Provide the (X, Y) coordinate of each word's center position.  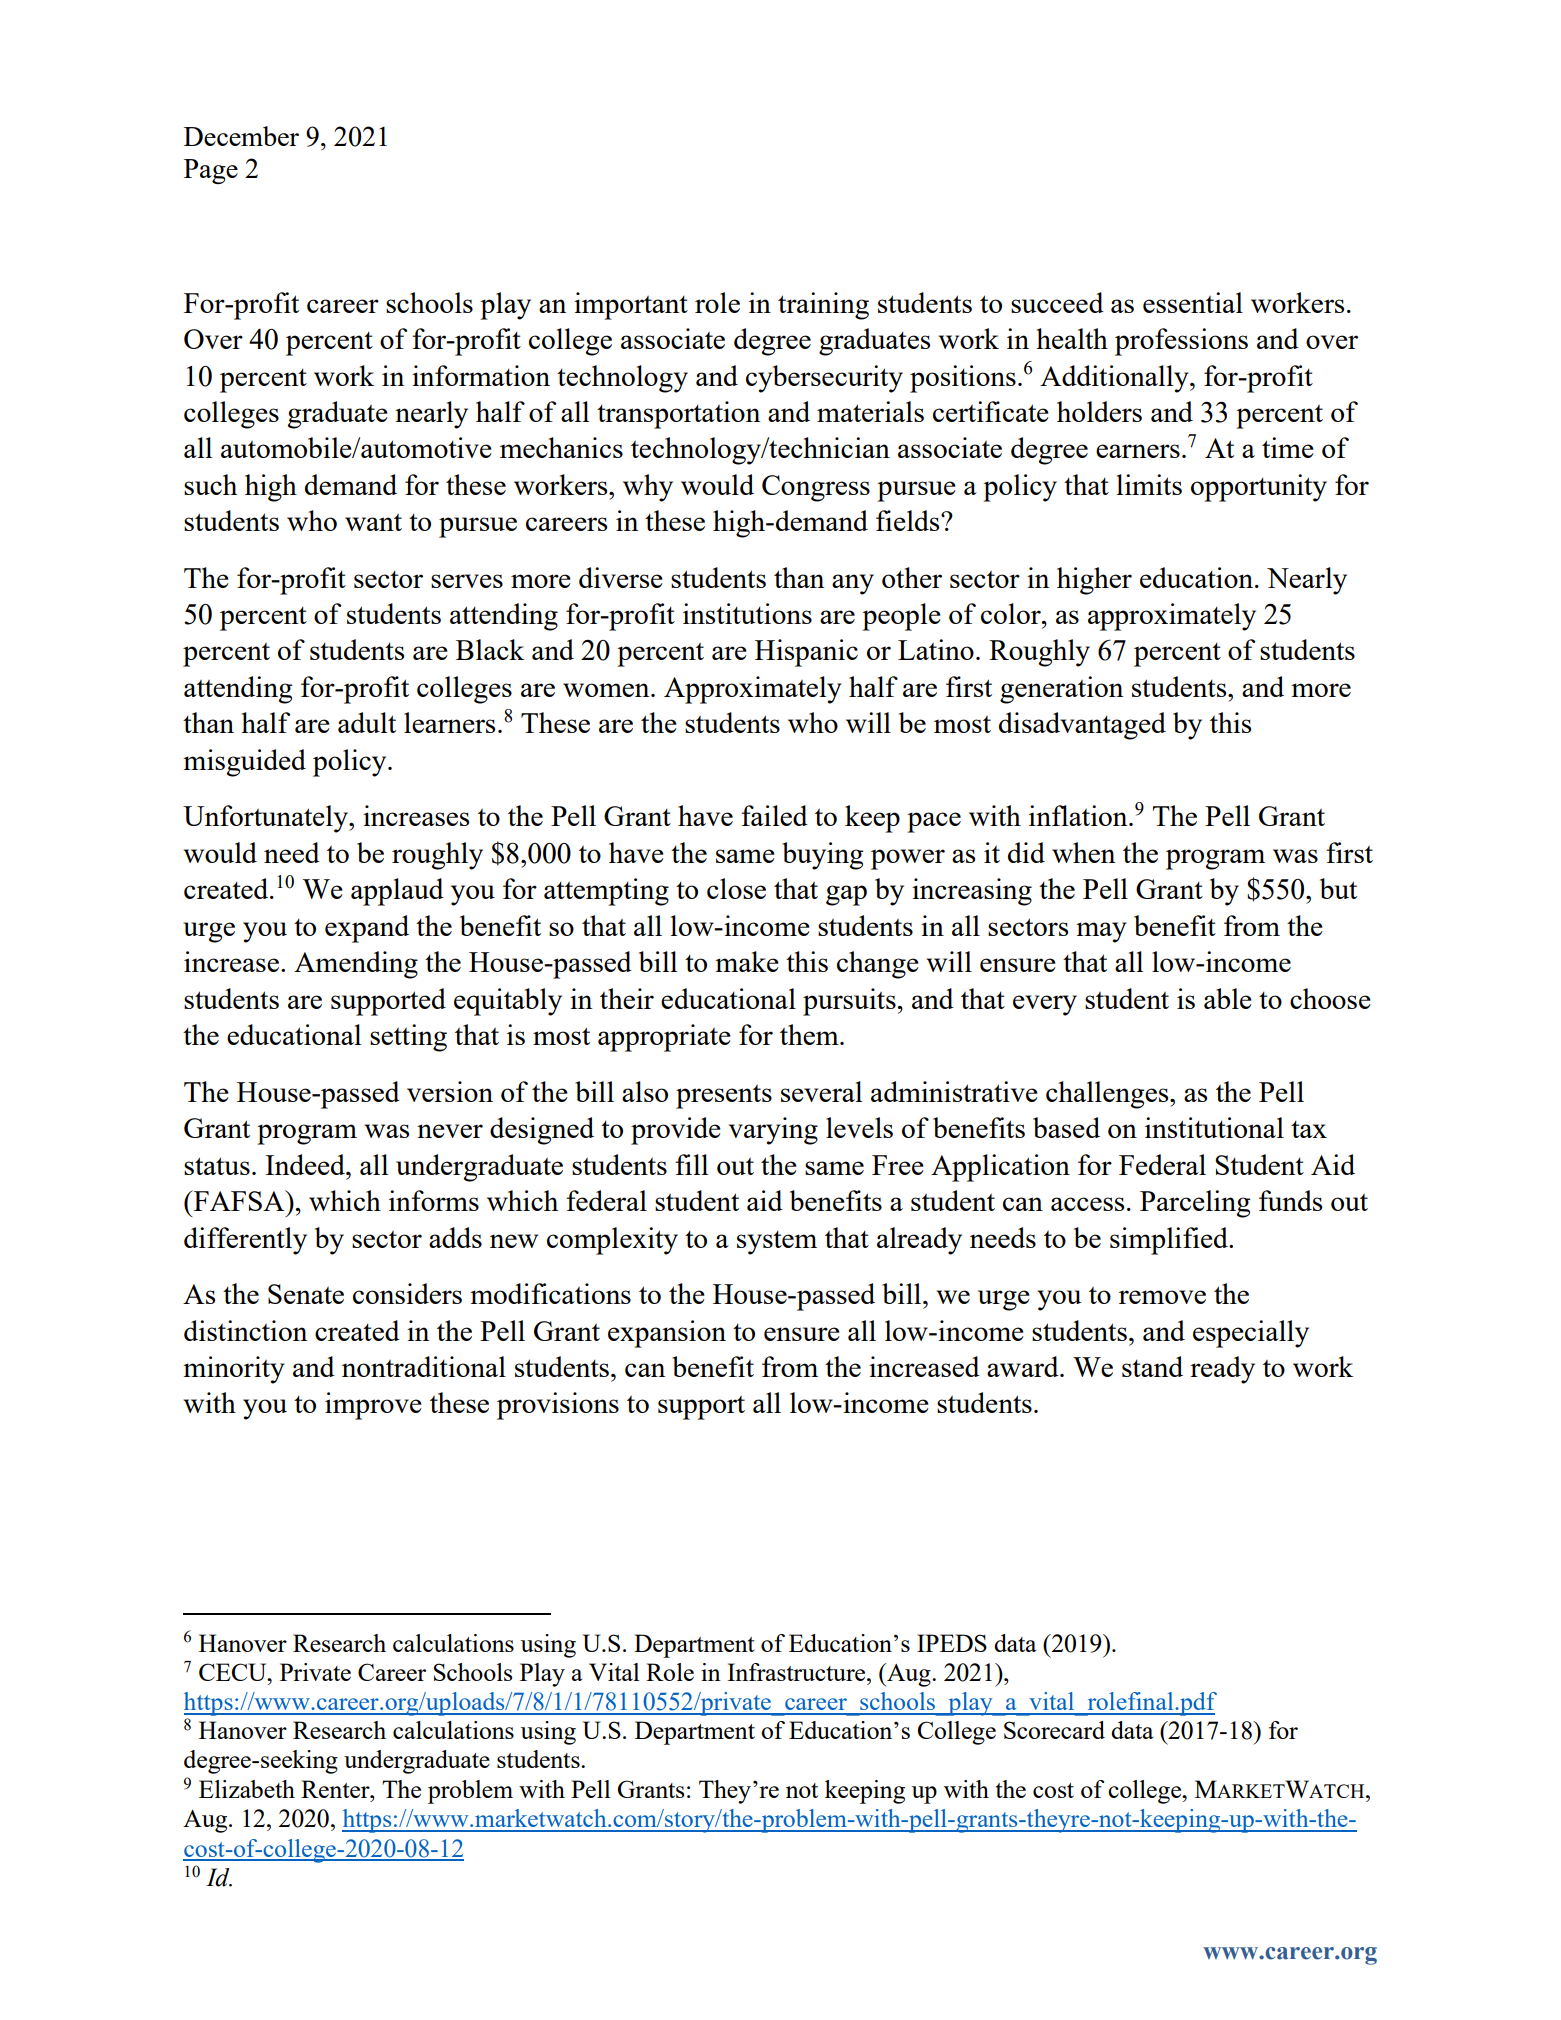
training (823, 306)
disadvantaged (1082, 726)
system (777, 1243)
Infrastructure (797, 1672)
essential (1193, 302)
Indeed (306, 1164)
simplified (1170, 1241)
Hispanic (806, 653)
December (241, 136)
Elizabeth (247, 1789)
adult (367, 722)
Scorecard (1054, 1730)
